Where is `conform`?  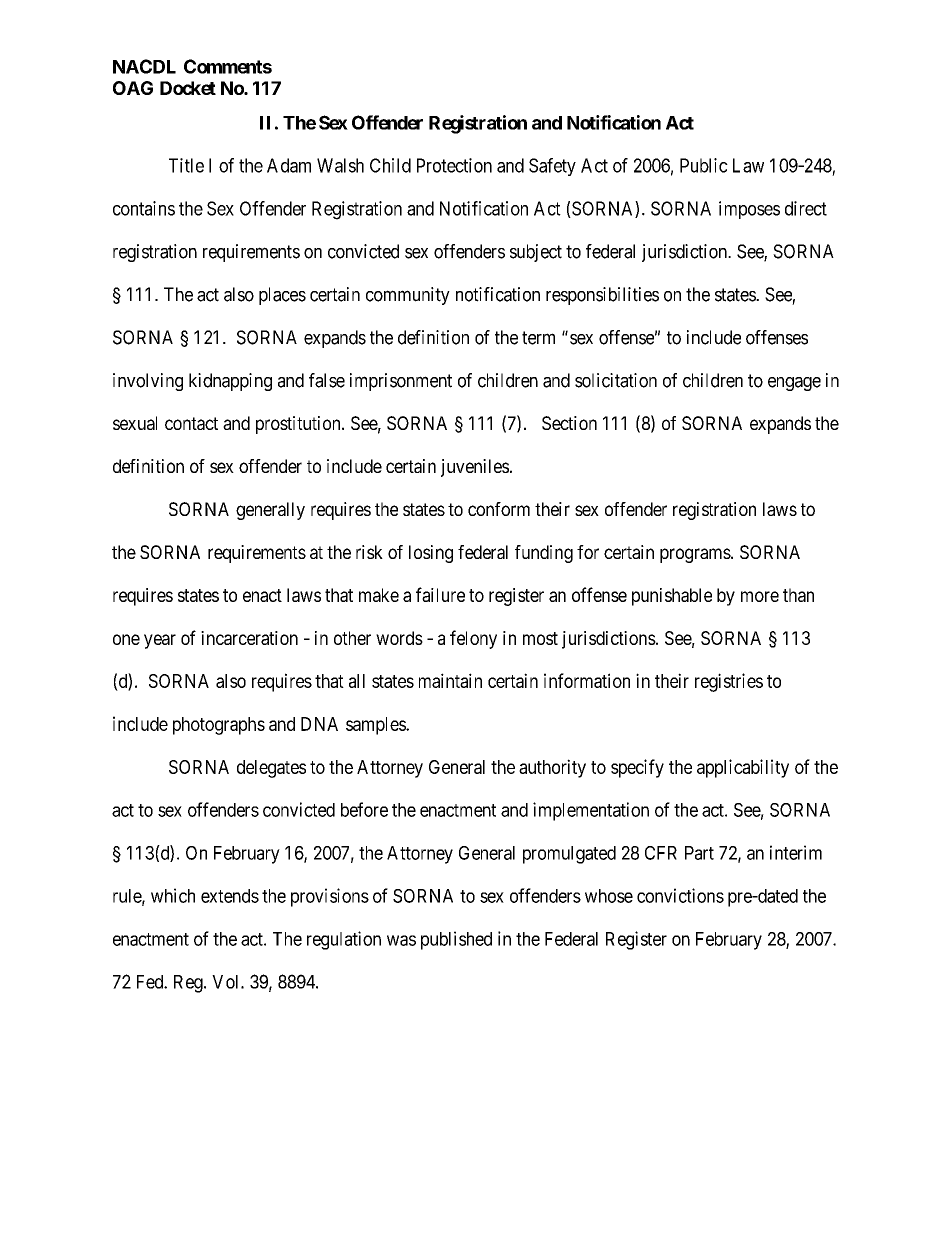 conform is located at coordinates (499, 509).
